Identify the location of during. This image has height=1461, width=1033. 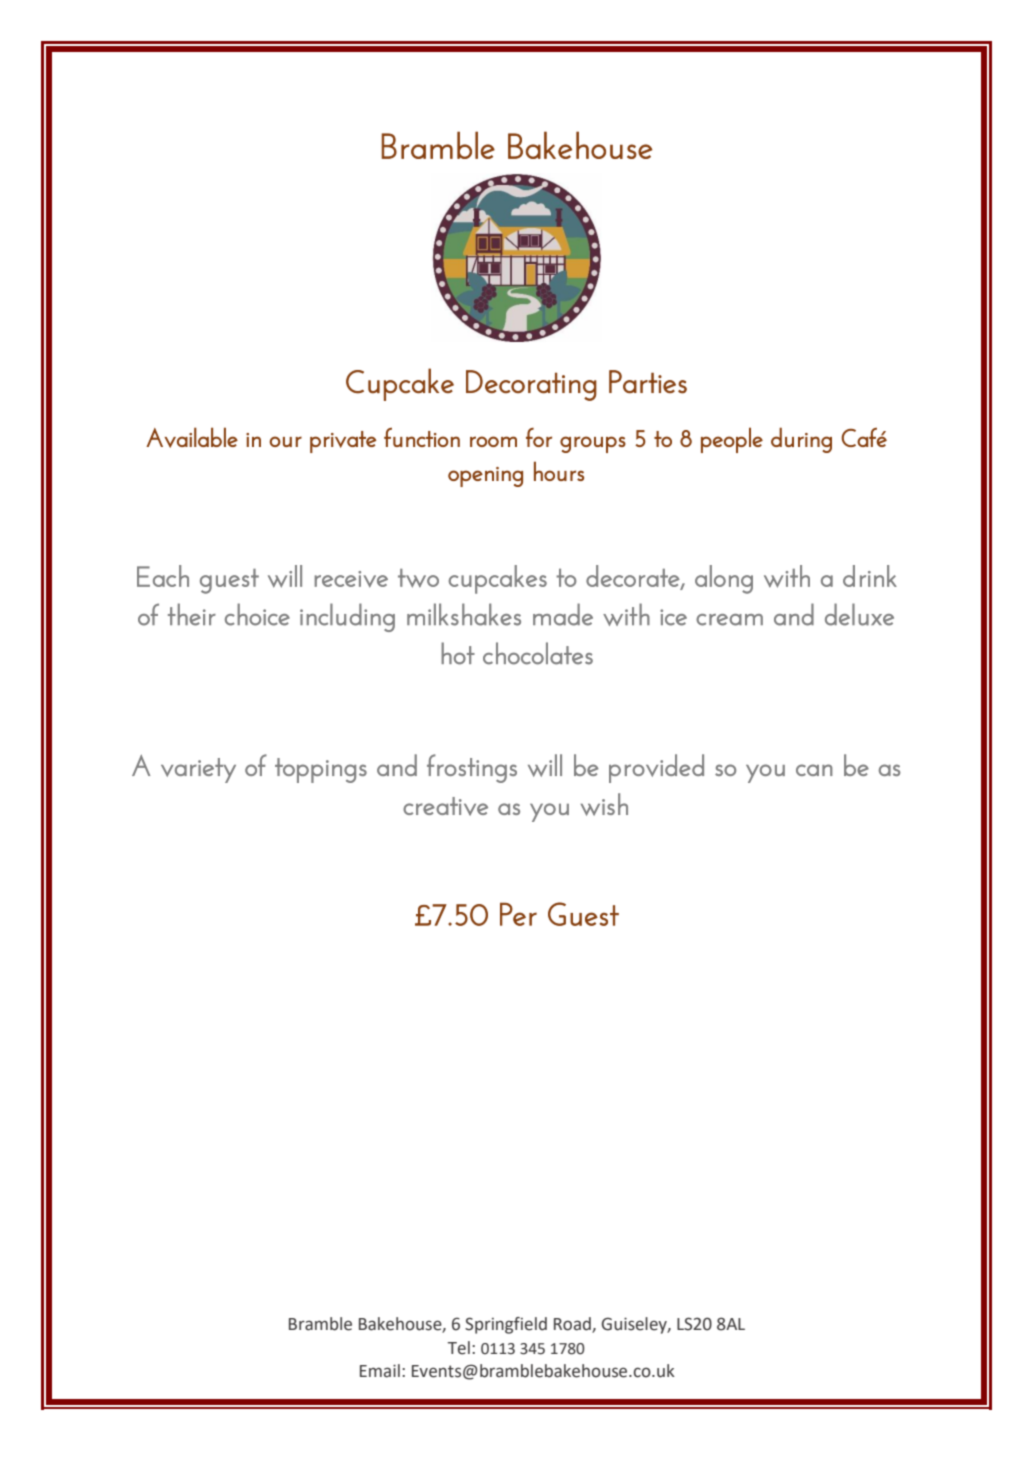
(801, 440).
